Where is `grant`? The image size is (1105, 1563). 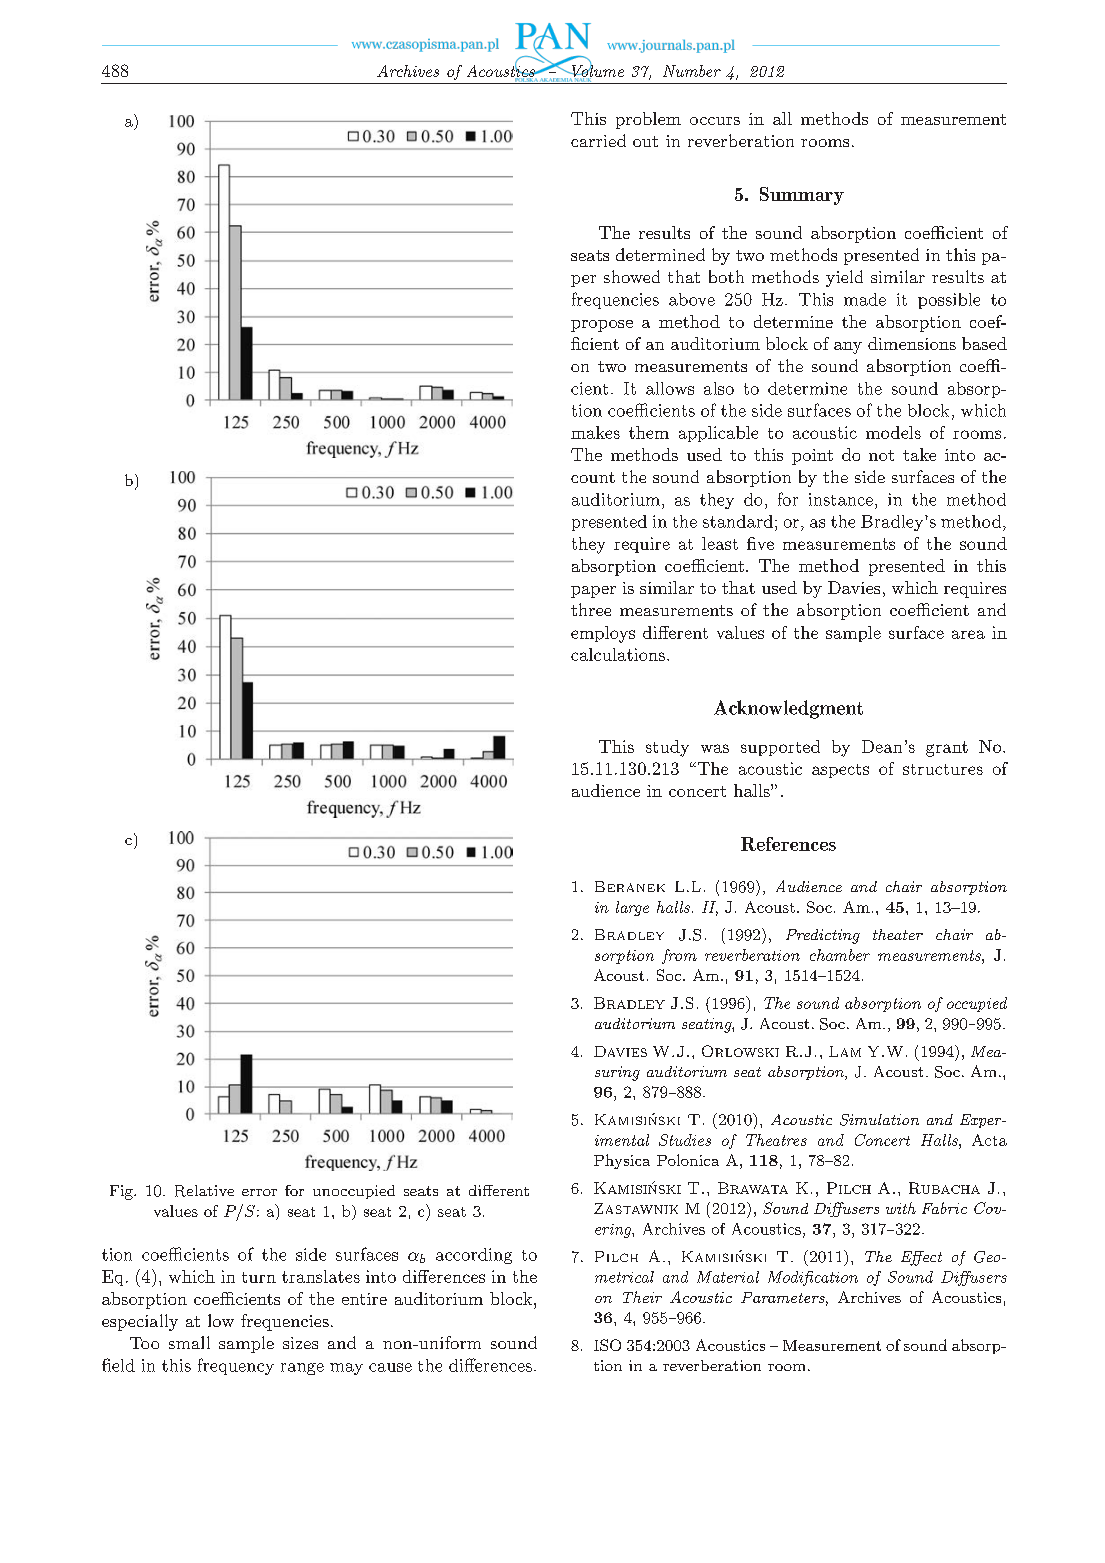
grant is located at coordinates (947, 749).
